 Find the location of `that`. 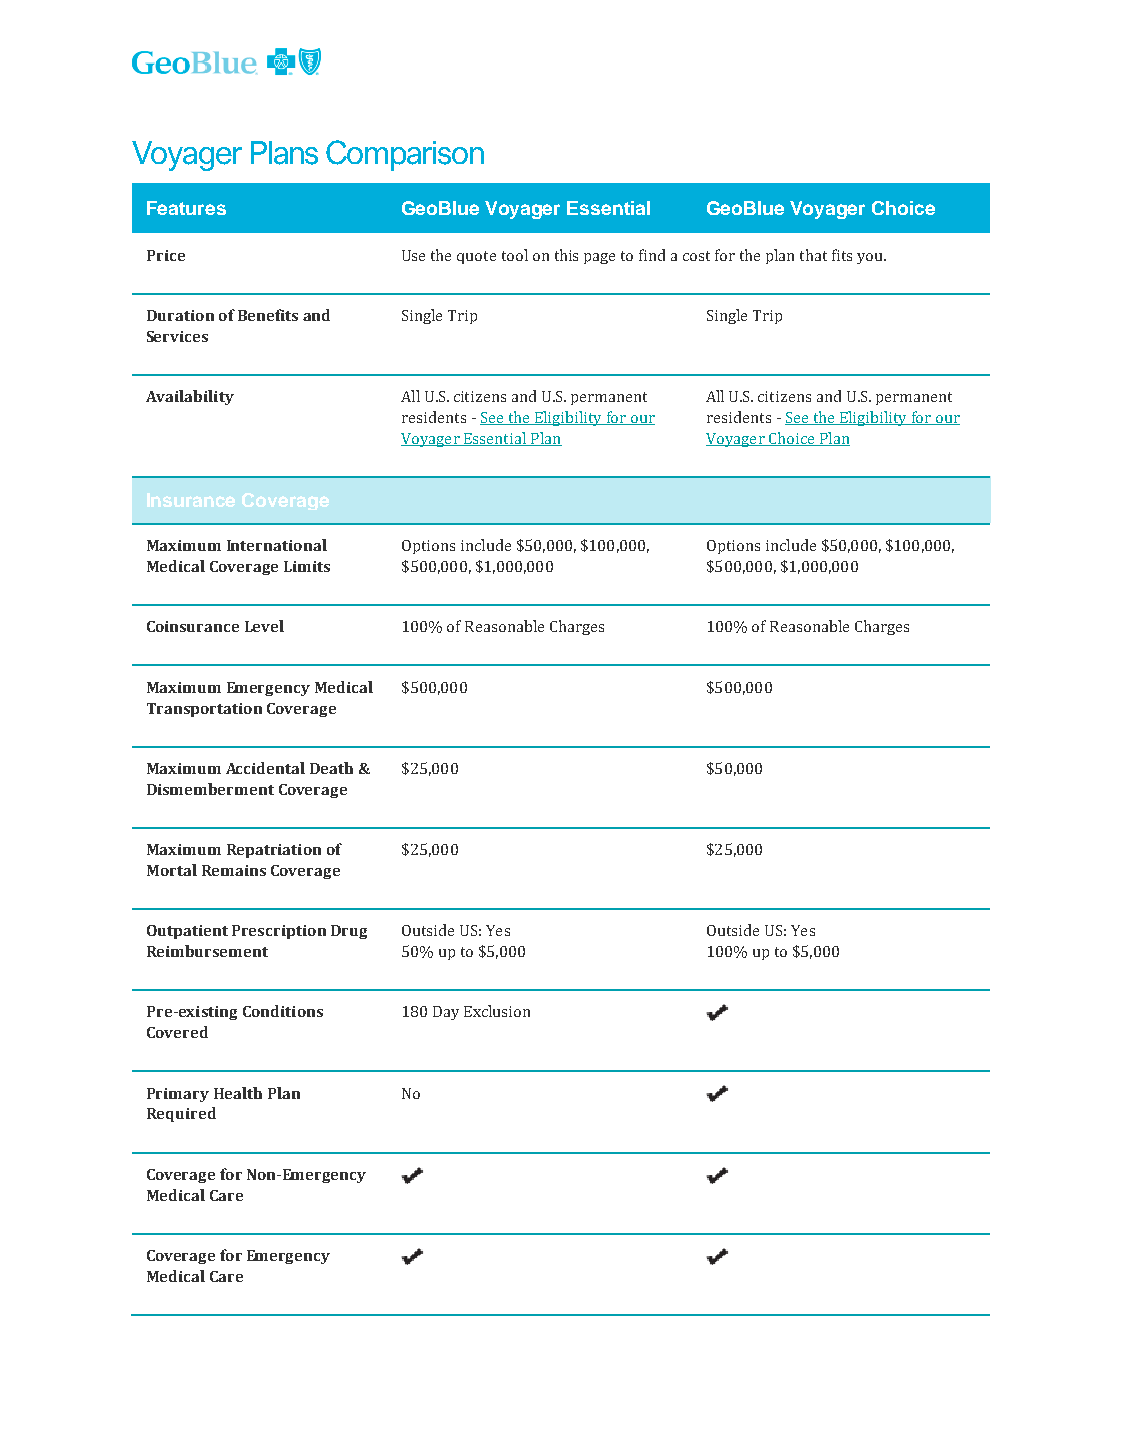

that is located at coordinates (813, 255).
